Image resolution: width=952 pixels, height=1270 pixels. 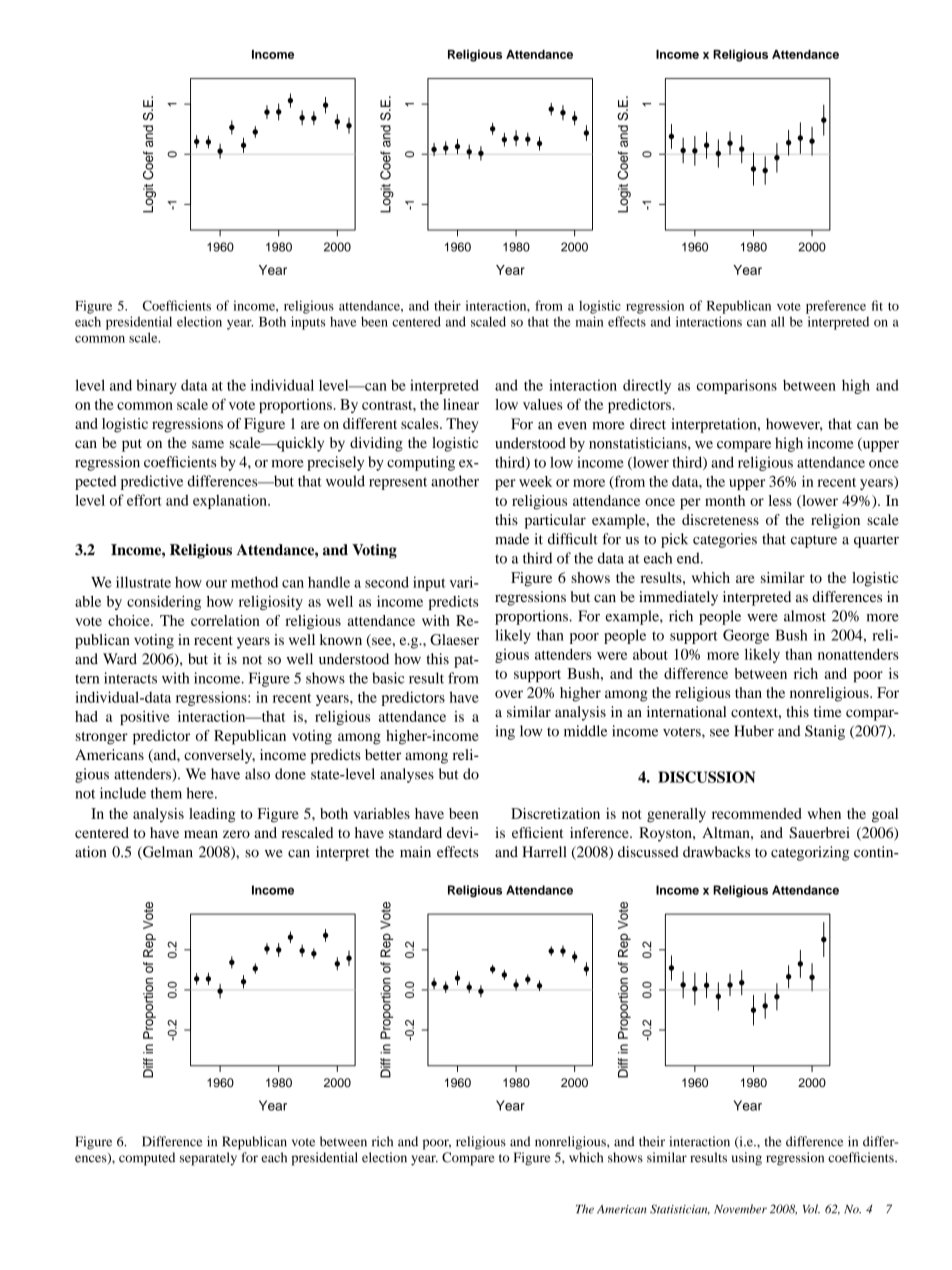 What do you see at coordinates (208, 1159) in the image?
I see `separately` at bounding box center [208, 1159].
